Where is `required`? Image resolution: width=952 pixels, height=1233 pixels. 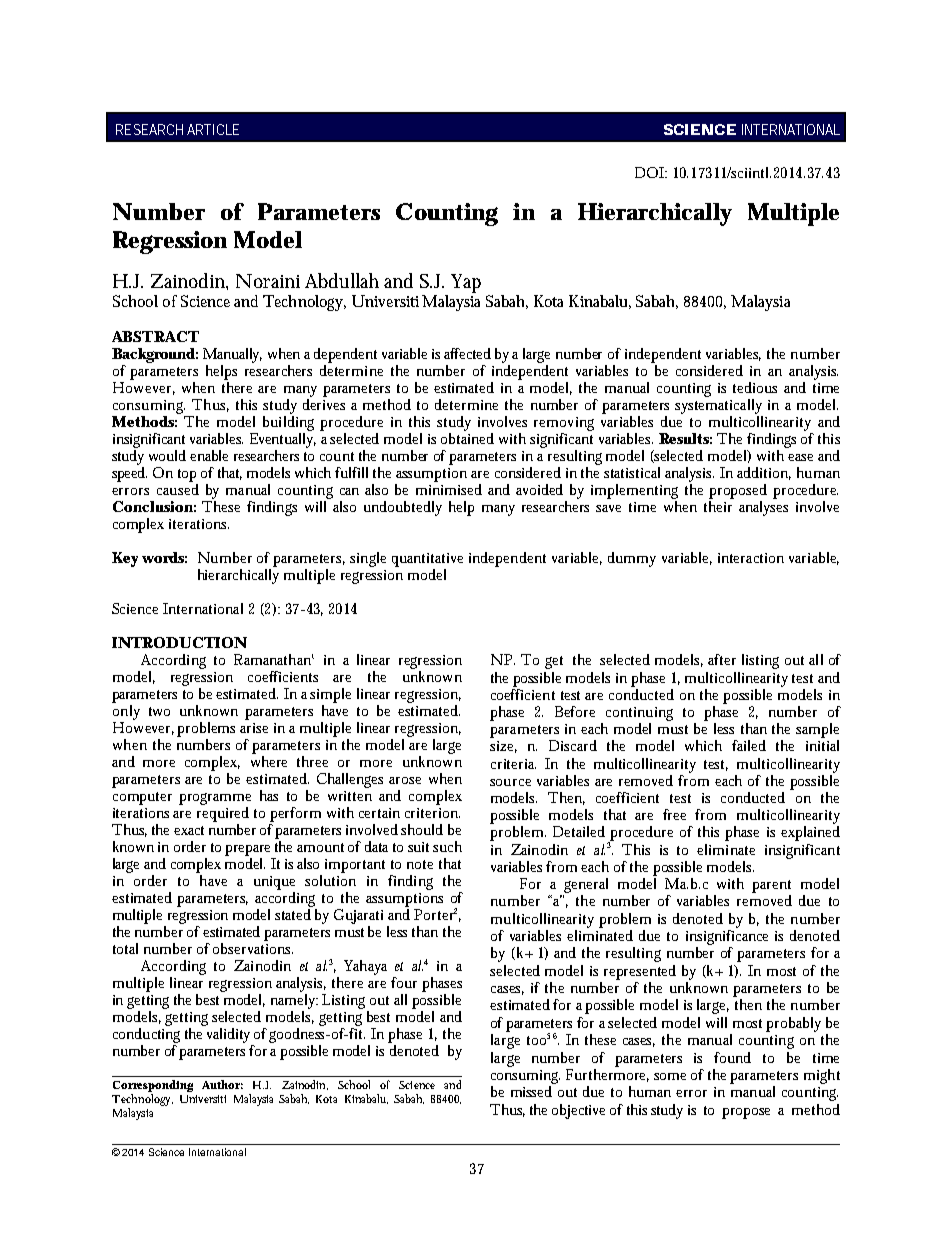
required is located at coordinates (223, 816).
